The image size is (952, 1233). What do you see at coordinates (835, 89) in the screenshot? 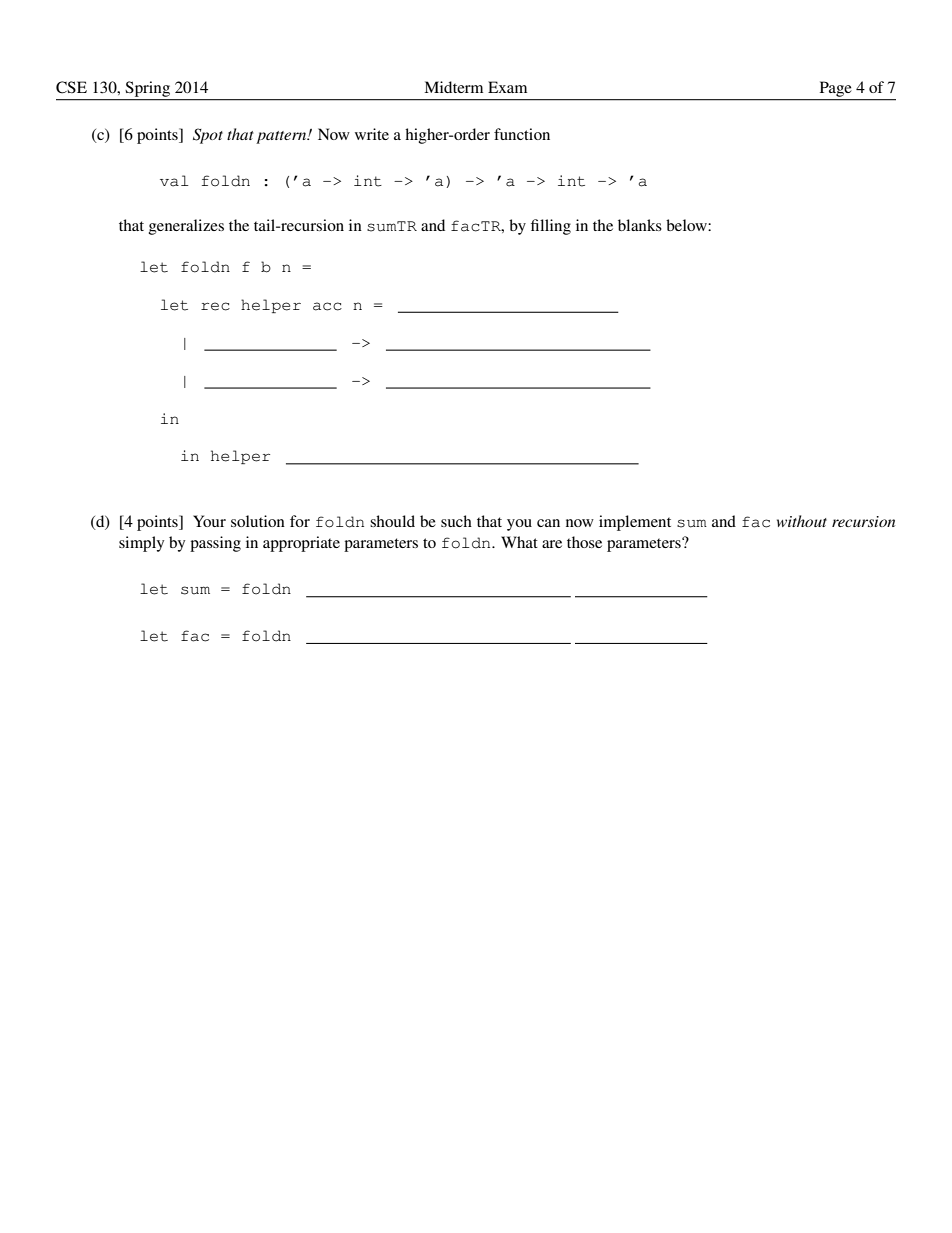
I see `Page` at bounding box center [835, 89].
